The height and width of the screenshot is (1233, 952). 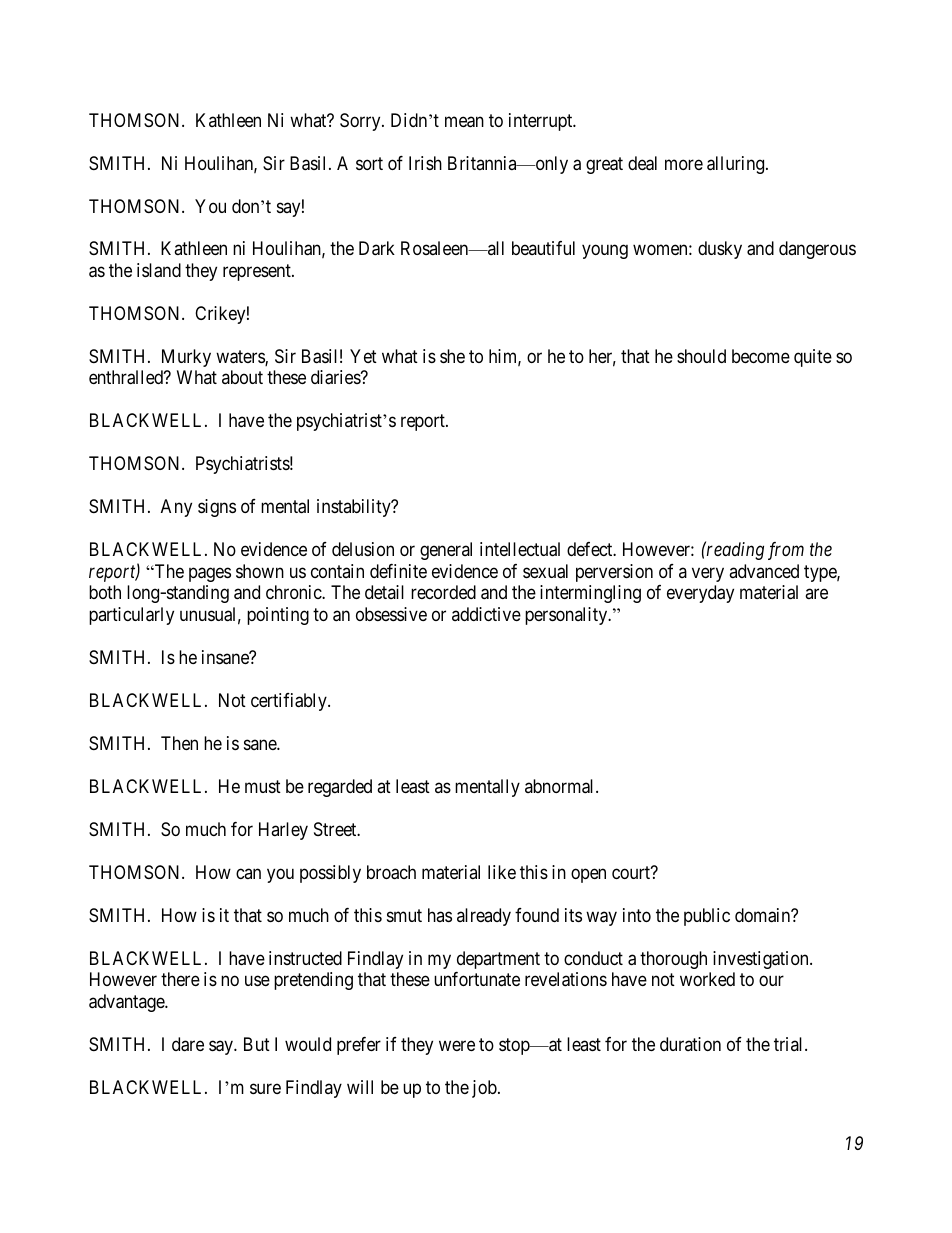 What do you see at coordinates (361, 122) in the screenshot?
I see `Sorry` at bounding box center [361, 122].
